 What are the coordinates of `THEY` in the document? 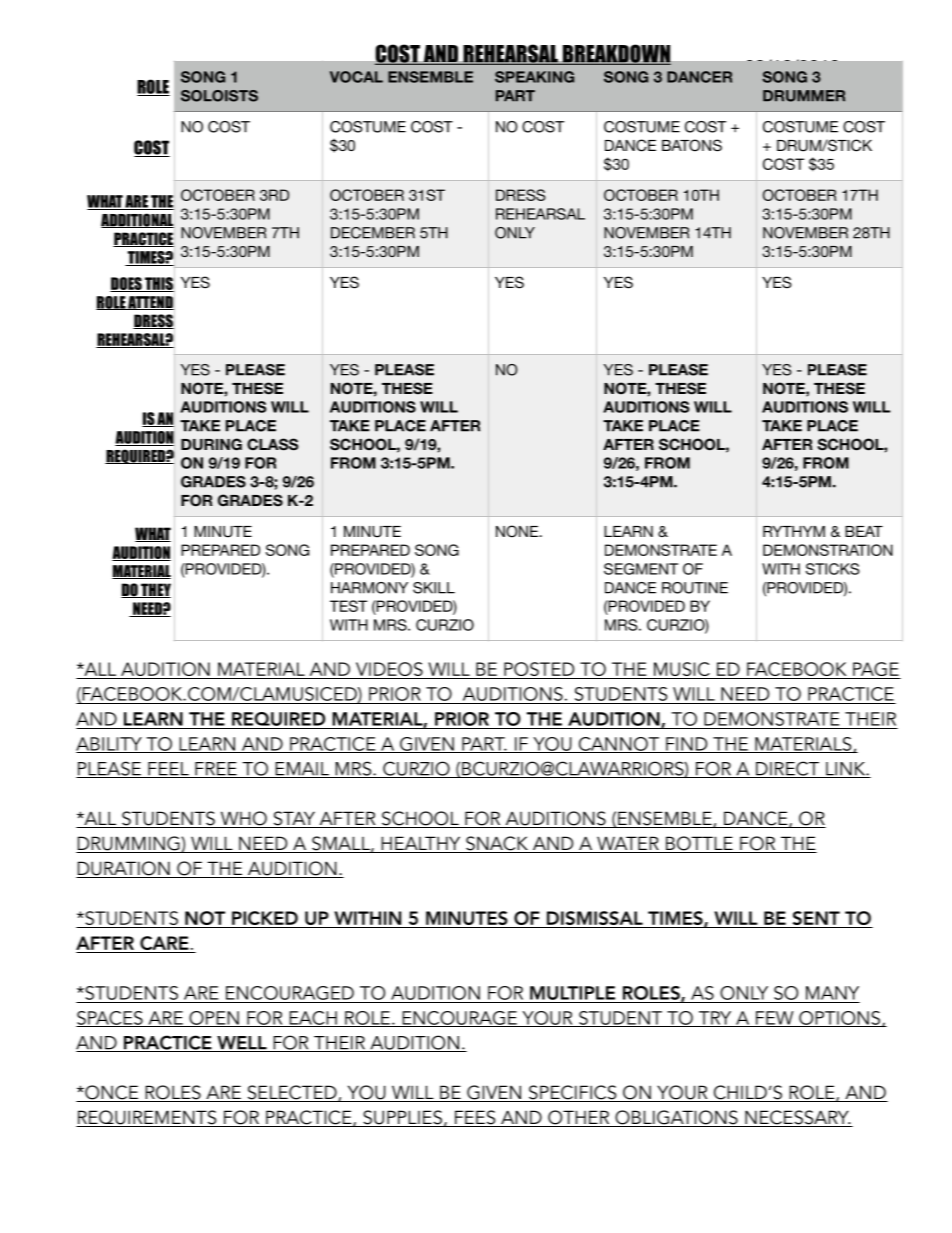 It's located at (155, 590).
